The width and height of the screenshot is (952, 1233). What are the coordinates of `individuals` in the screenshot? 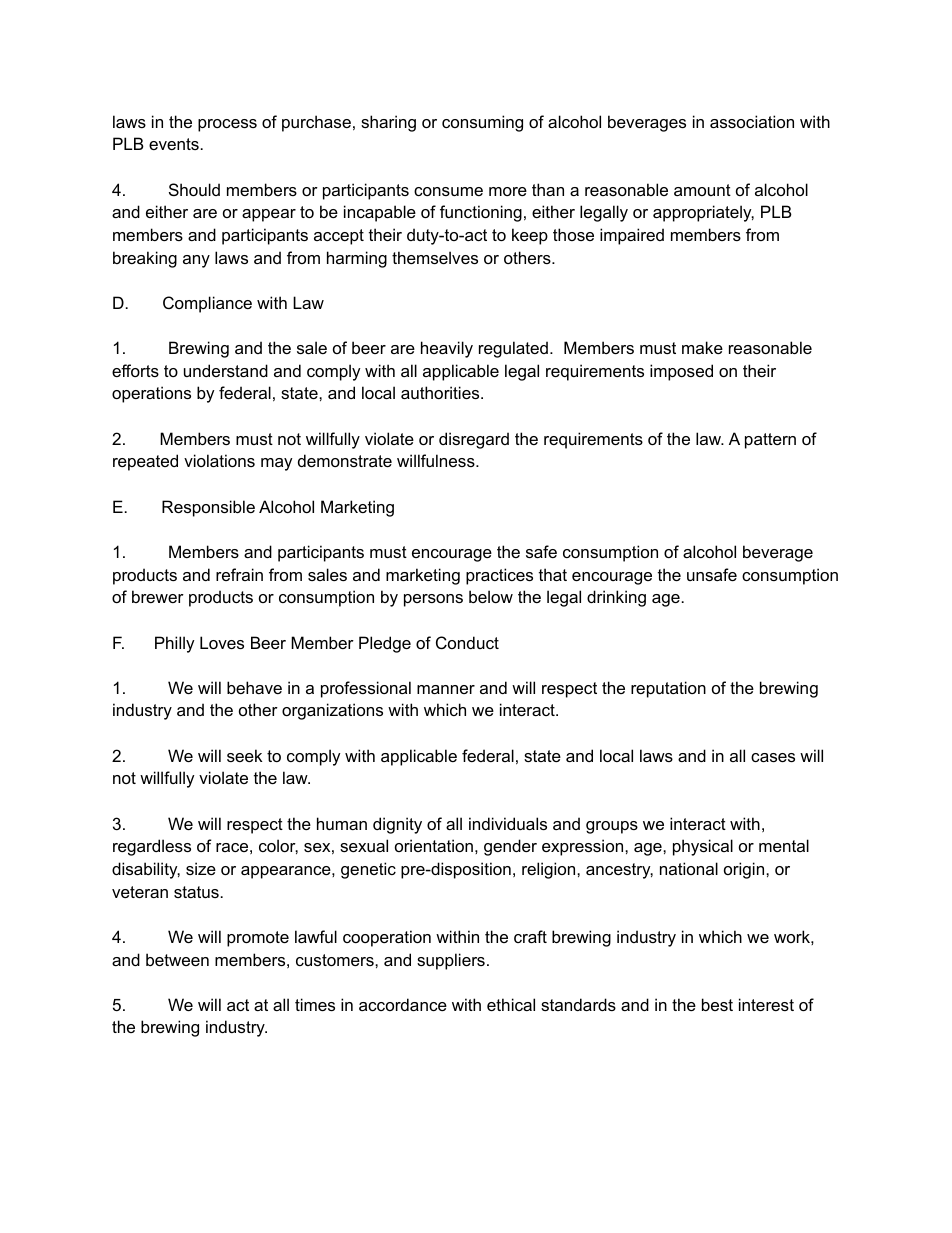 It's located at (508, 823).
